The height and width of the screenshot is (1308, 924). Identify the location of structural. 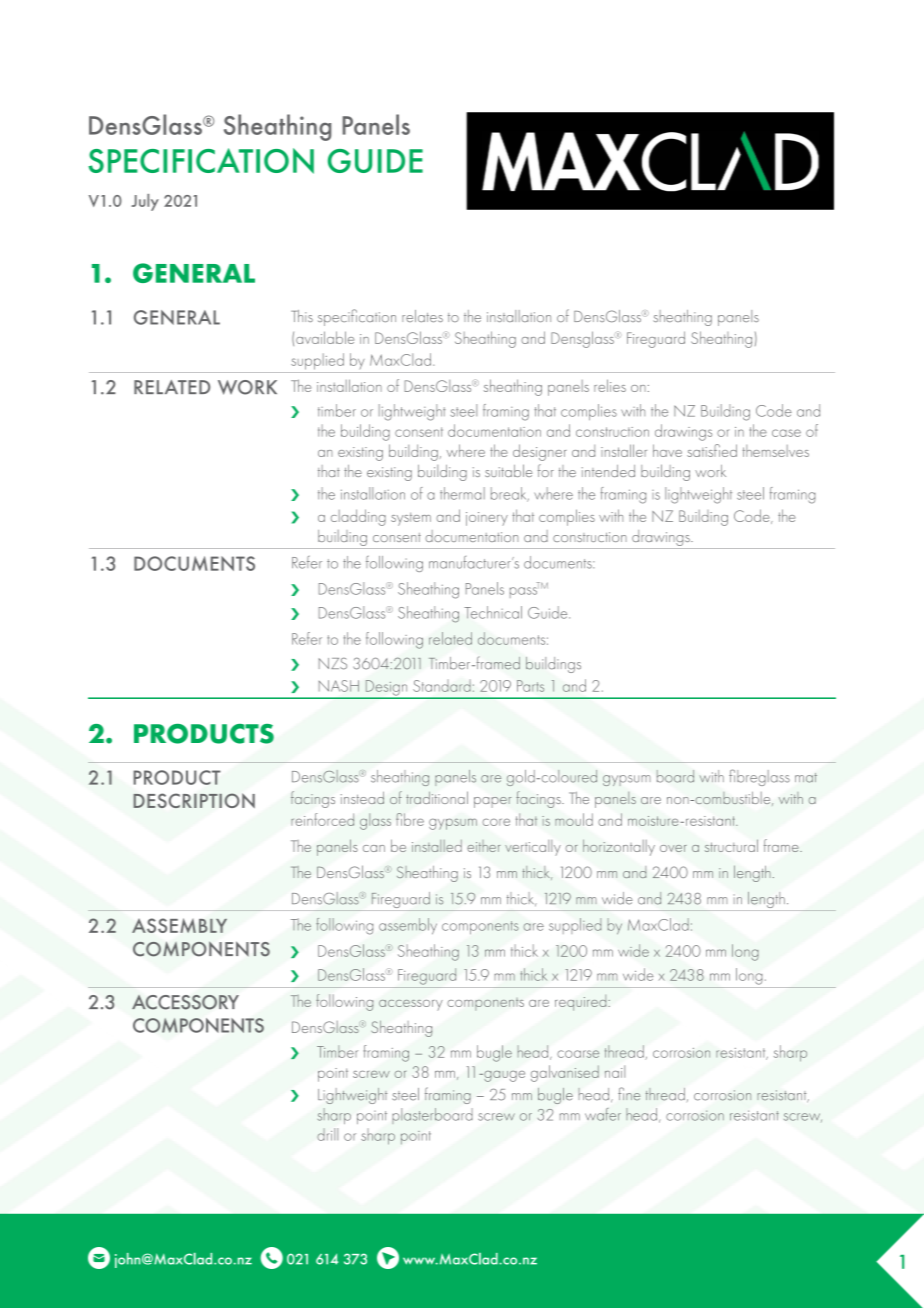
(731, 845).
